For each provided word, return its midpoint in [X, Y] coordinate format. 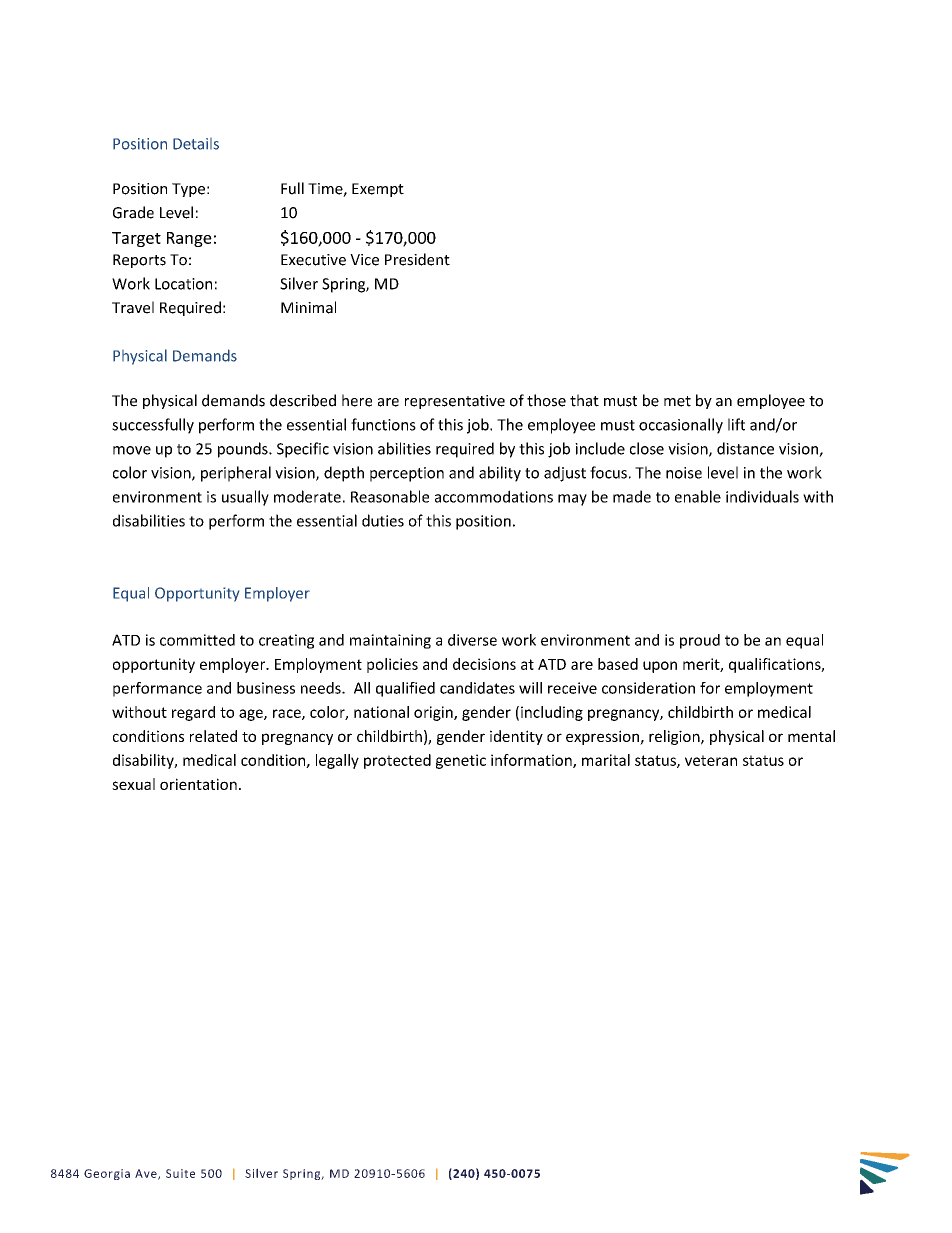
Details [196, 144]
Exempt [378, 190]
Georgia [107, 1174]
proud [700, 641]
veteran [711, 760]
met [677, 401]
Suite [180, 1173]
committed [197, 640]
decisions [484, 664]
